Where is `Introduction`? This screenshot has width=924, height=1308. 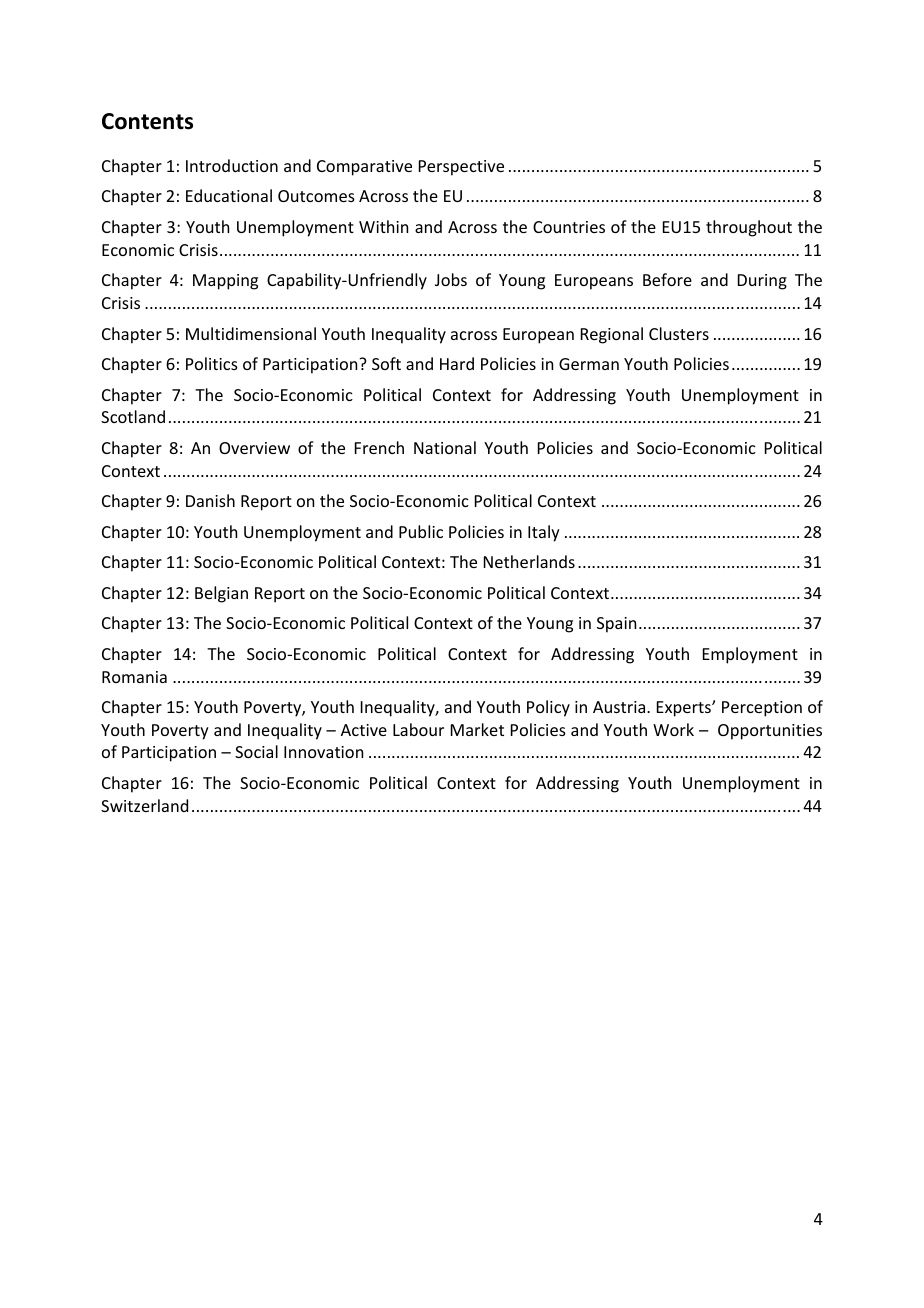
Introduction is located at coordinates (232, 165).
